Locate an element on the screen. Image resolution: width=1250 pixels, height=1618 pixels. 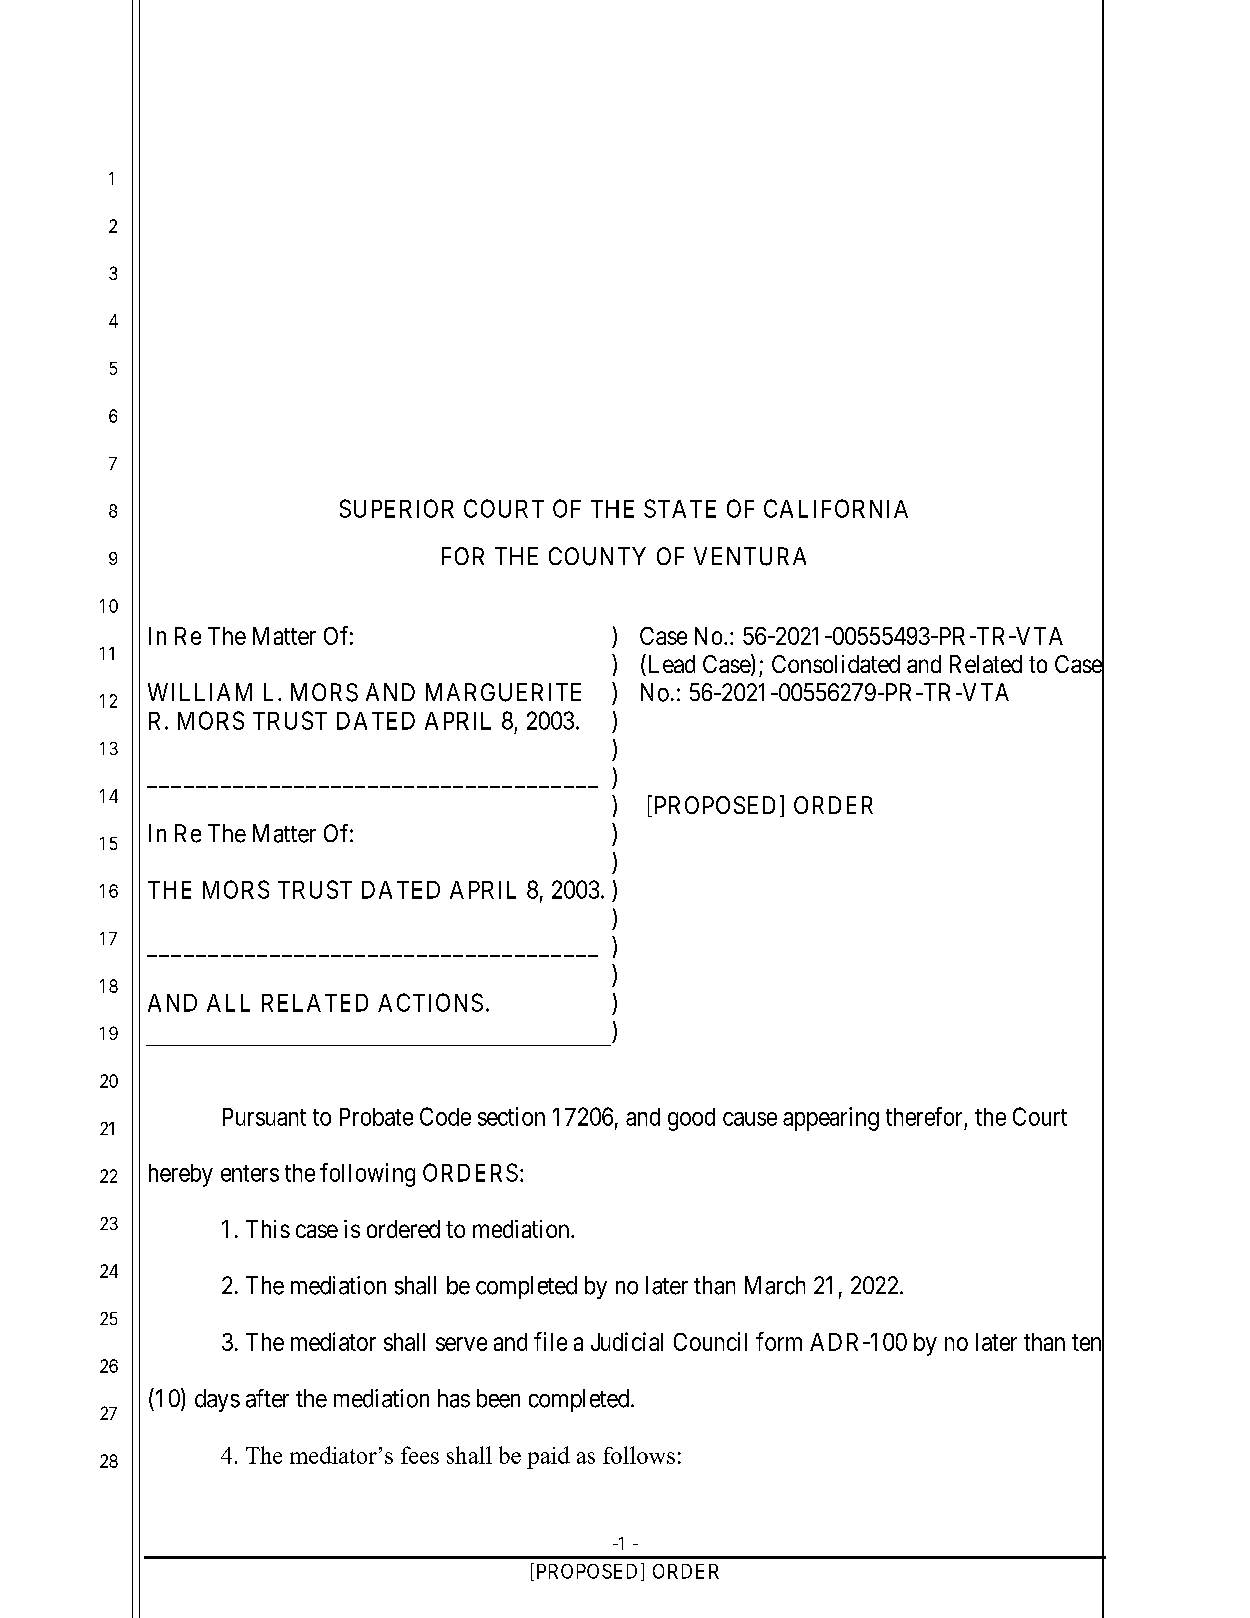
paid is located at coordinates (548, 1457).
